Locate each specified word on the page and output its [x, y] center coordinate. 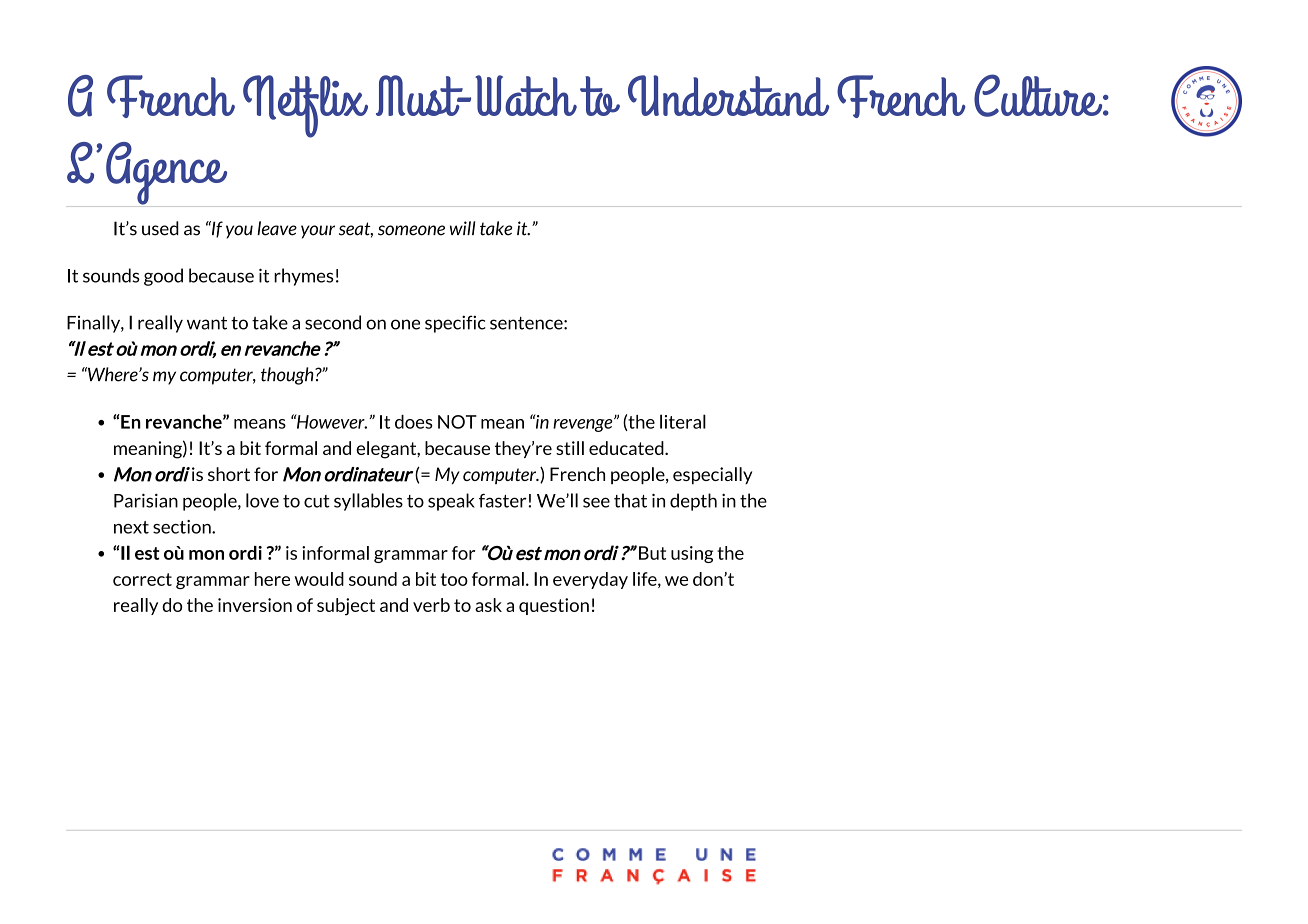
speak [451, 502]
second [333, 322]
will [463, 228]
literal [683, 421]
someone [411, 230]
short [229, 474]
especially [712, 475]
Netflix [305, 106]
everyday [590, 580]
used [160, 228]
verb [431, 605]
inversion [255, 605]
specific [455, 324]
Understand [728, 95]
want [207, 323]
